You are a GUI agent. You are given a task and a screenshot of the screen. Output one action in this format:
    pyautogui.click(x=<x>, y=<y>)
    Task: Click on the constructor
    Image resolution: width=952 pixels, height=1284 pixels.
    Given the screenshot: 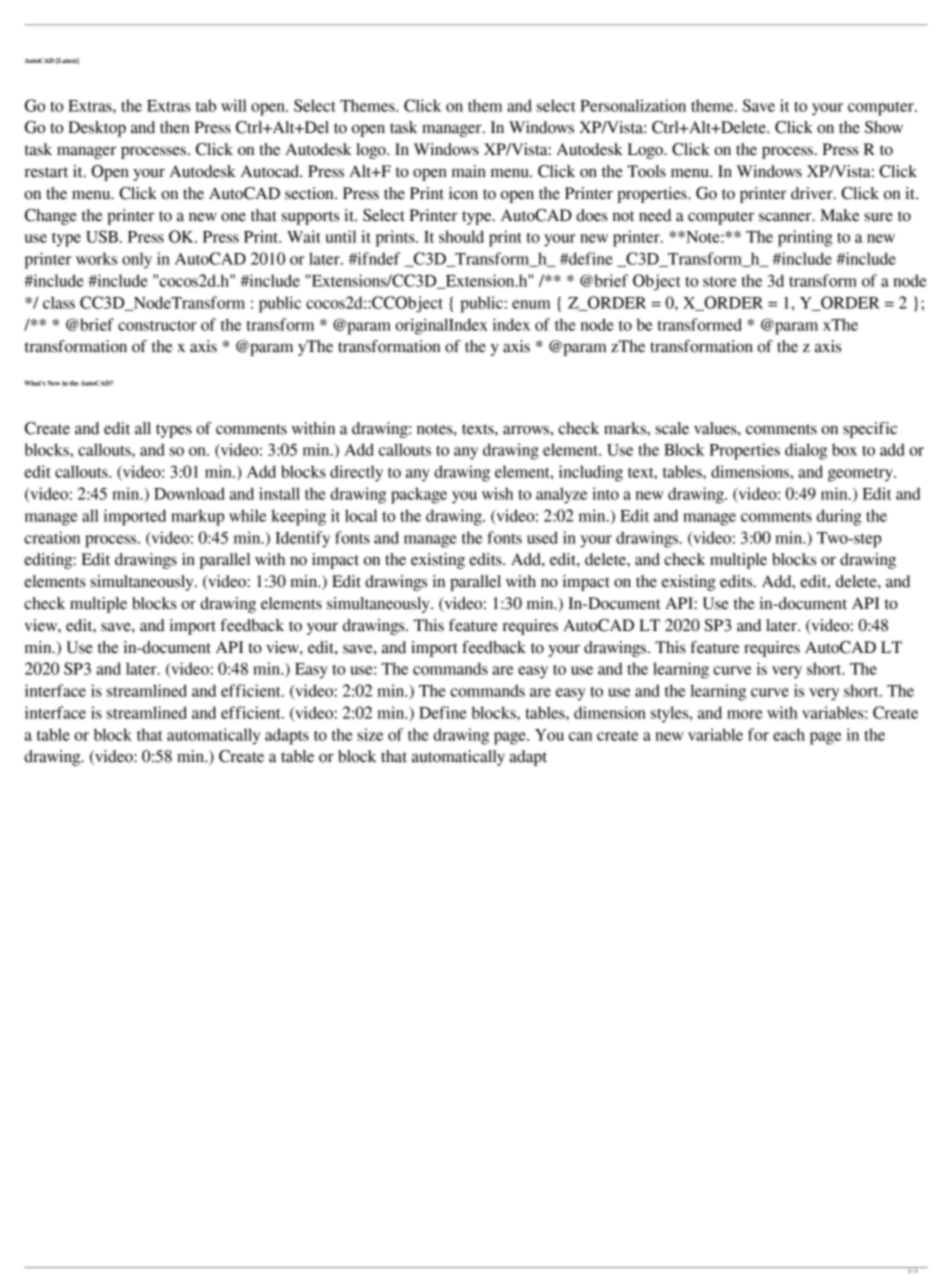 What is the action you would take?
    pyautogui.click(x=157, y=325)
